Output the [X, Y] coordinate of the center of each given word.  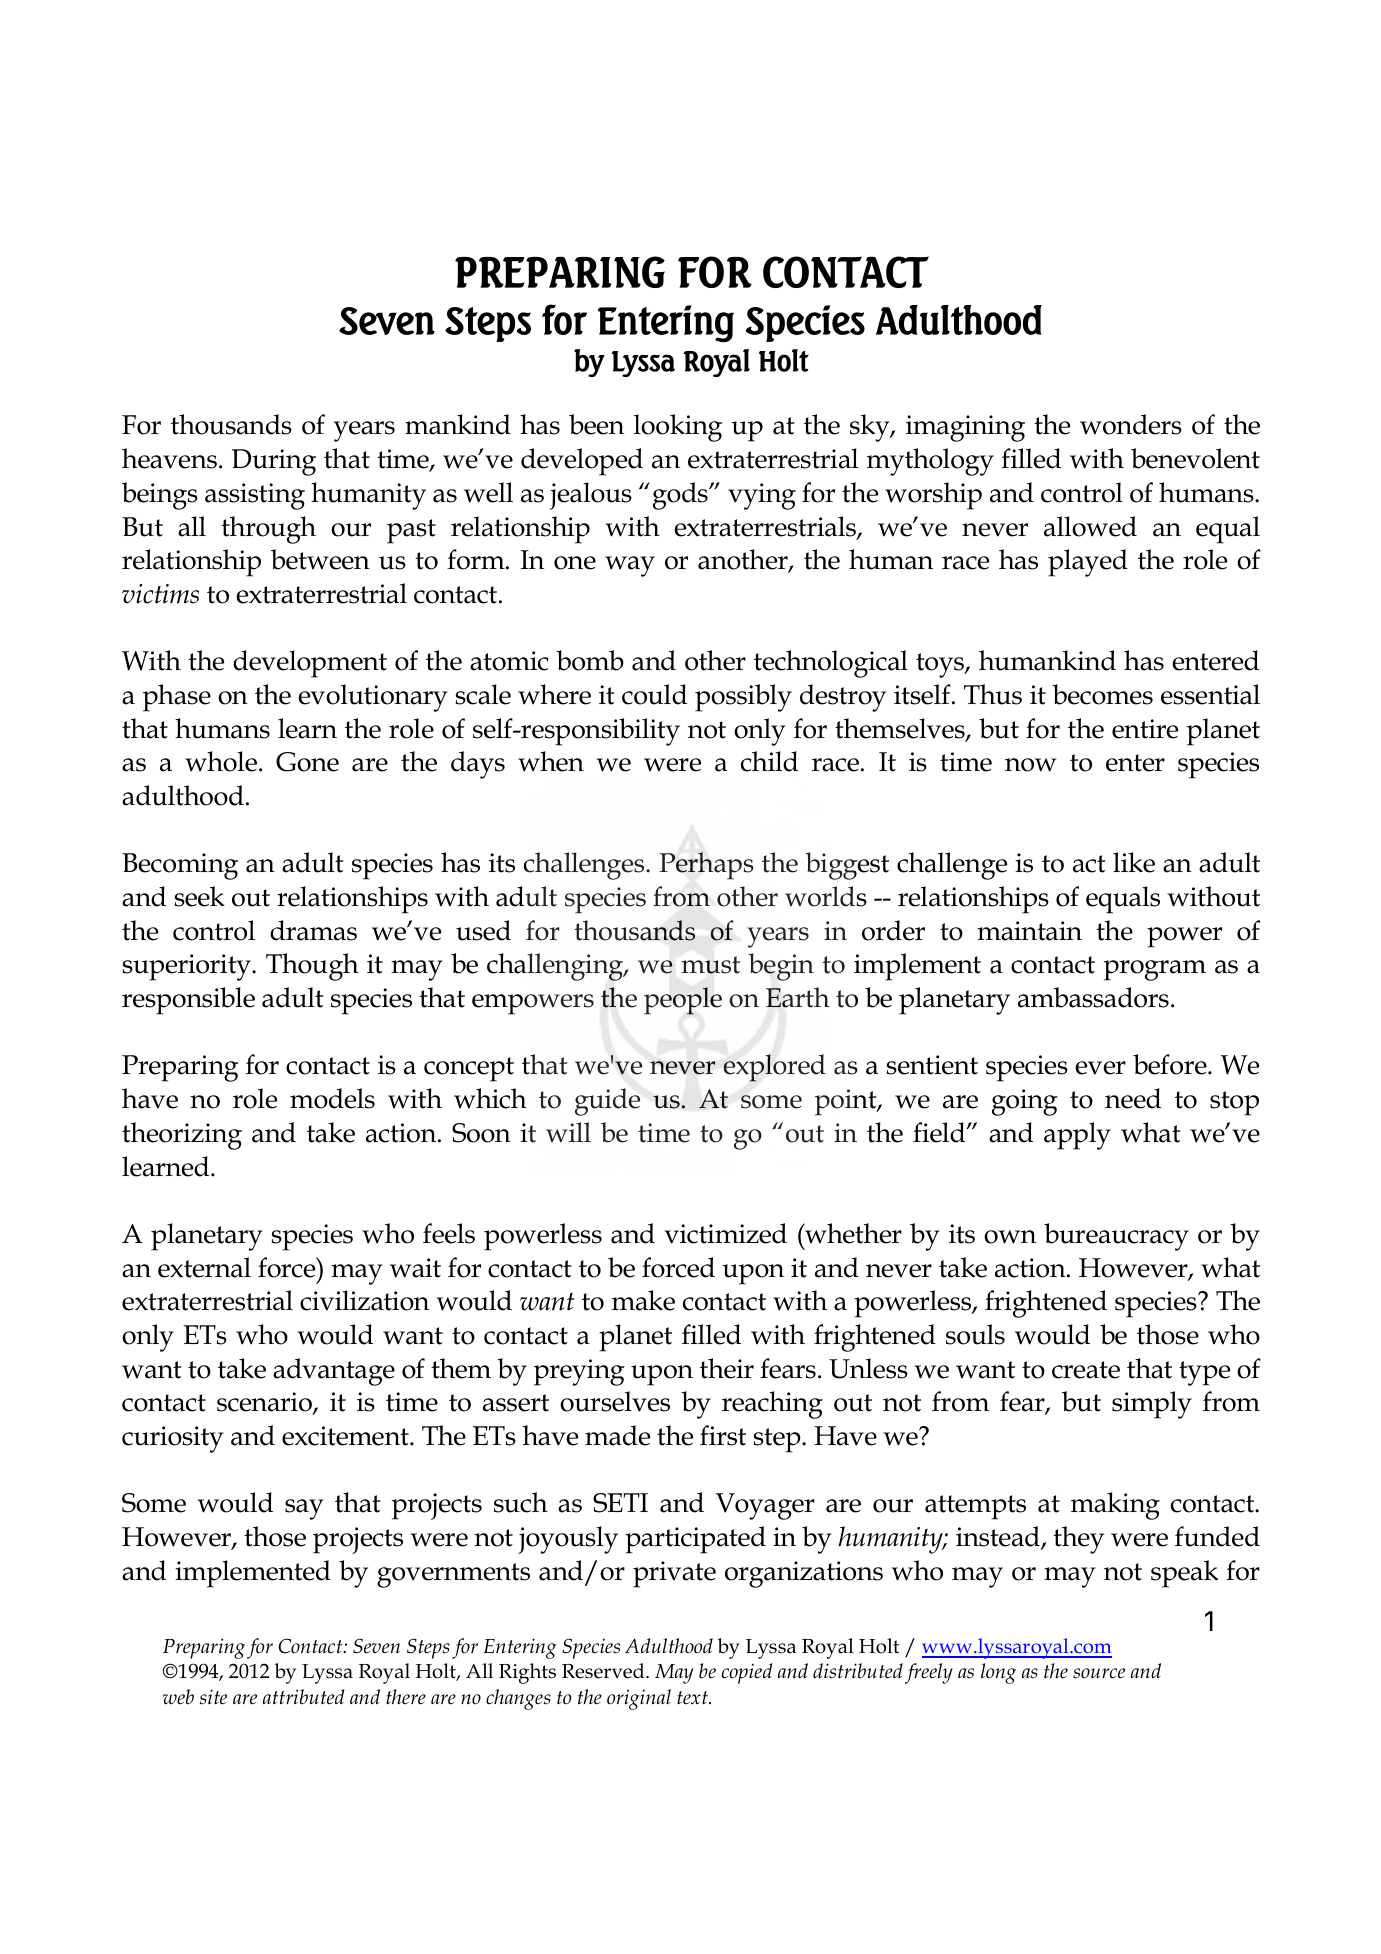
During [274, 462]
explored [774, 1068]
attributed [304, 1697]
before [1171, 1064]
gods [681, 496]
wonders [1131, 424]
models [332, 1098]
